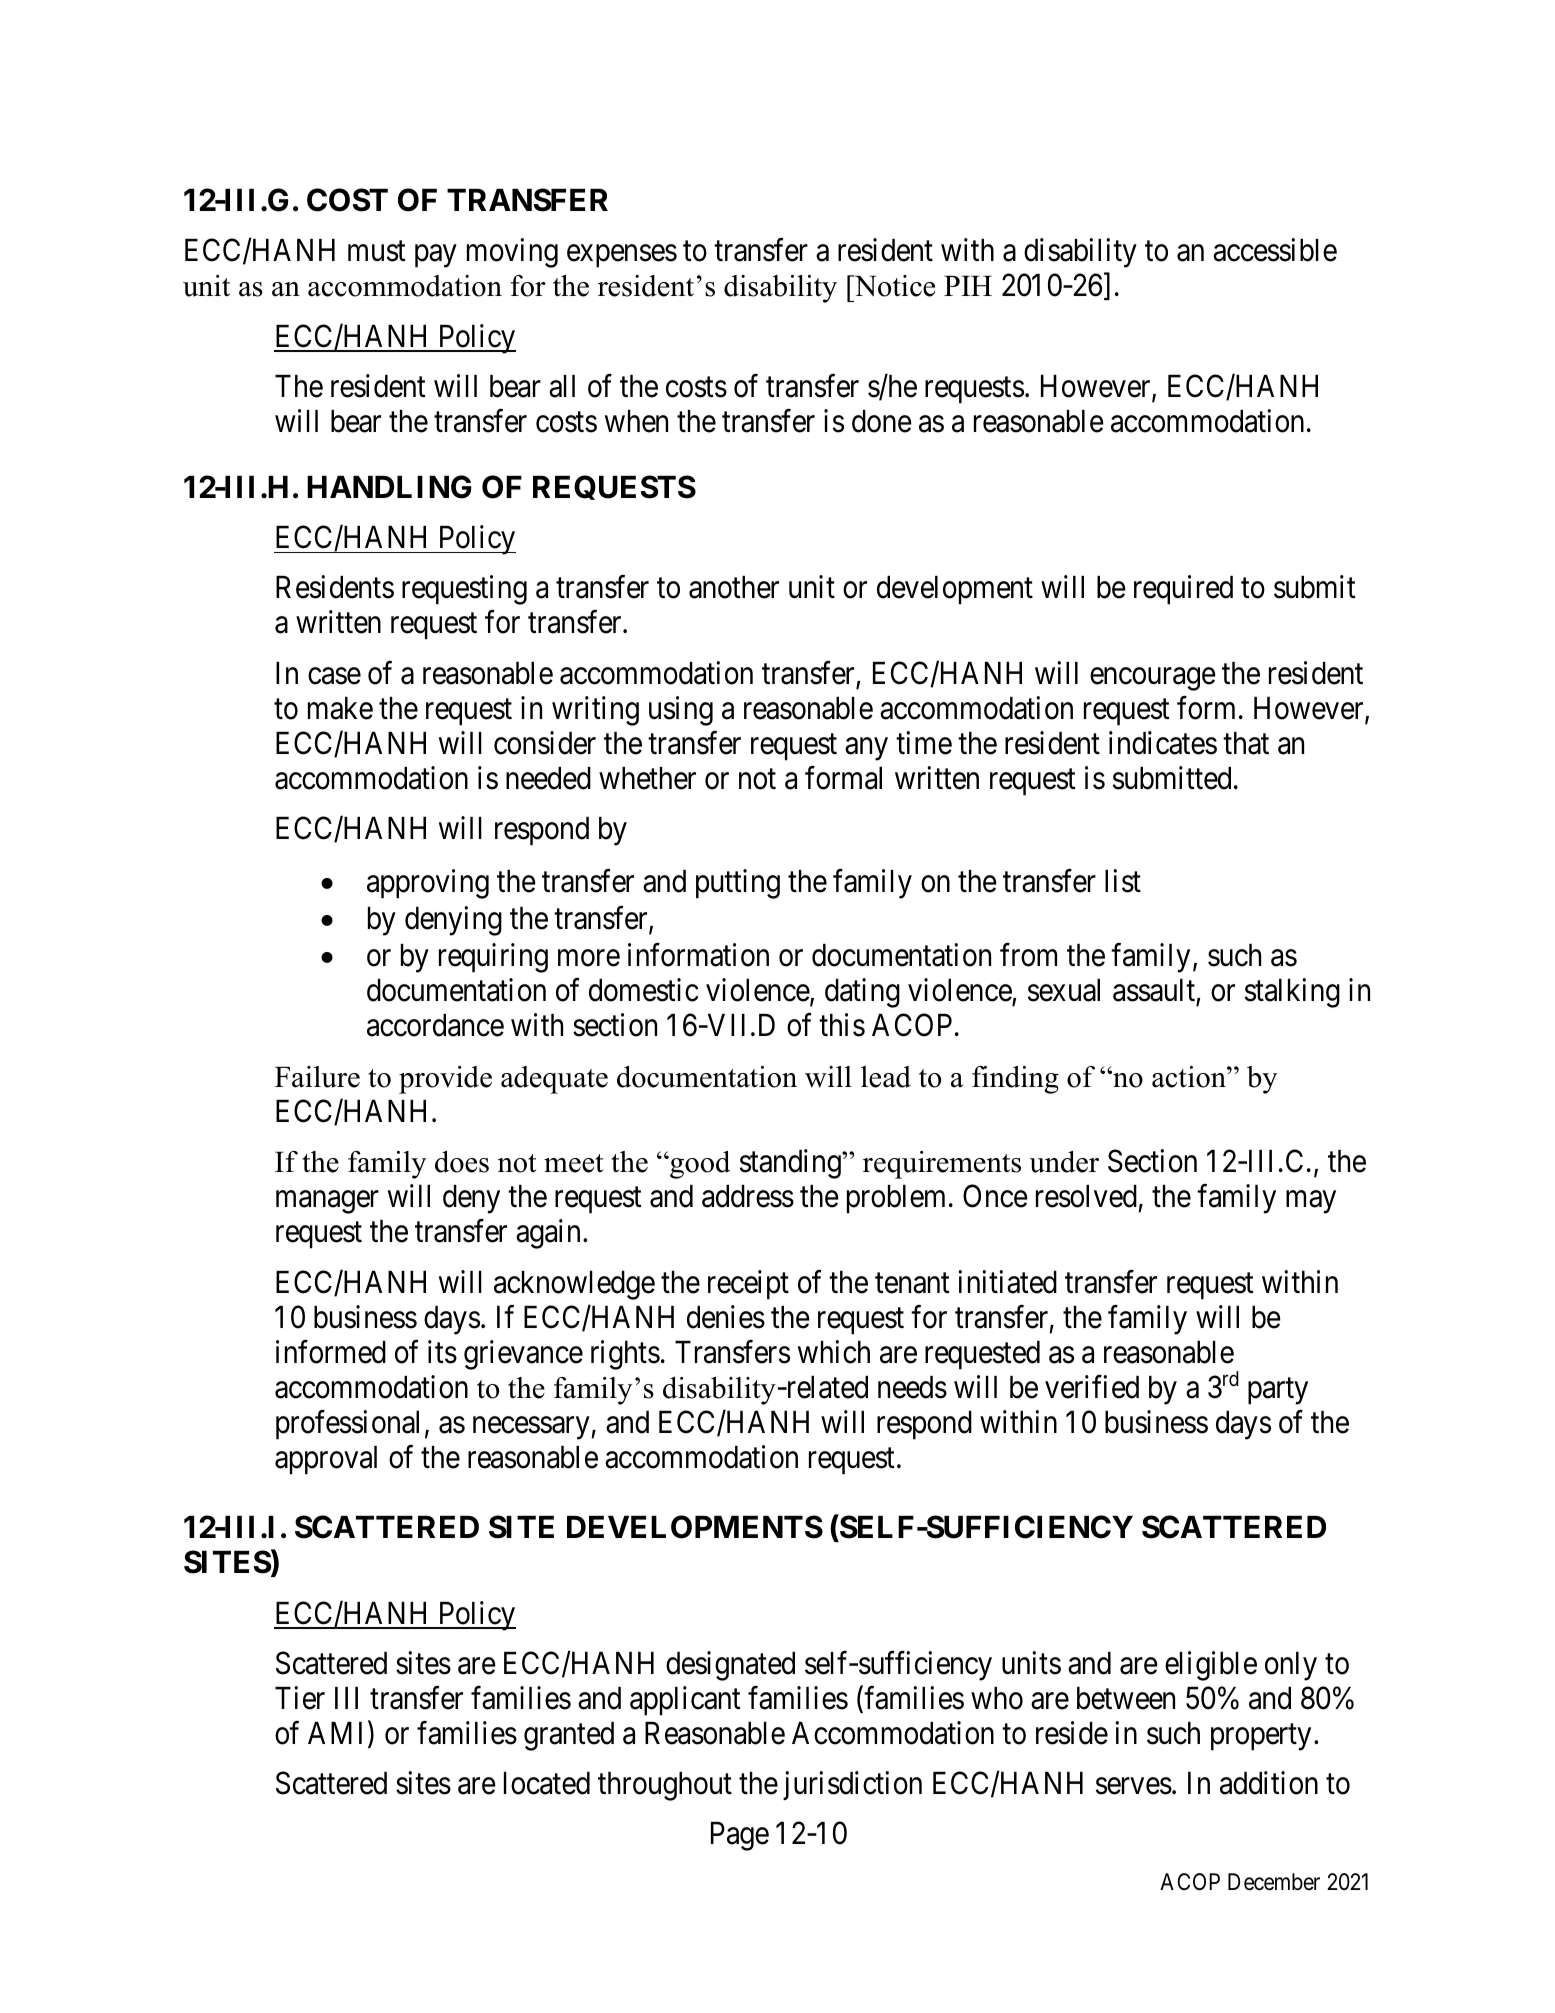 The width and height of the screenshot is (1555, 2013). What do you see at coordinates (1278, 1391) in the screenshot?
I see `party` at bounding box center [1278, 1391].
